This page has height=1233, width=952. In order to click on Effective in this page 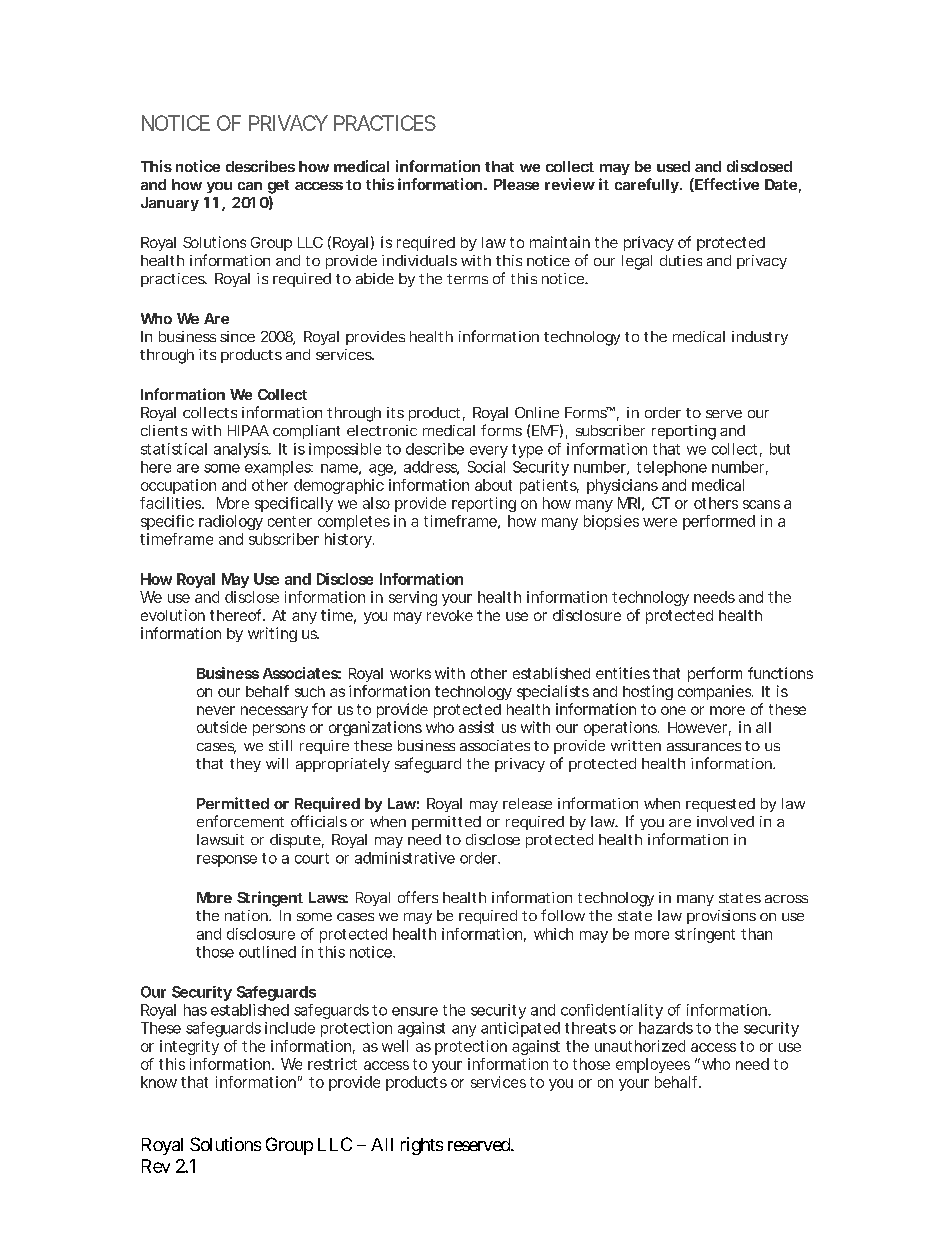, I will do `click(726, 185)`.
